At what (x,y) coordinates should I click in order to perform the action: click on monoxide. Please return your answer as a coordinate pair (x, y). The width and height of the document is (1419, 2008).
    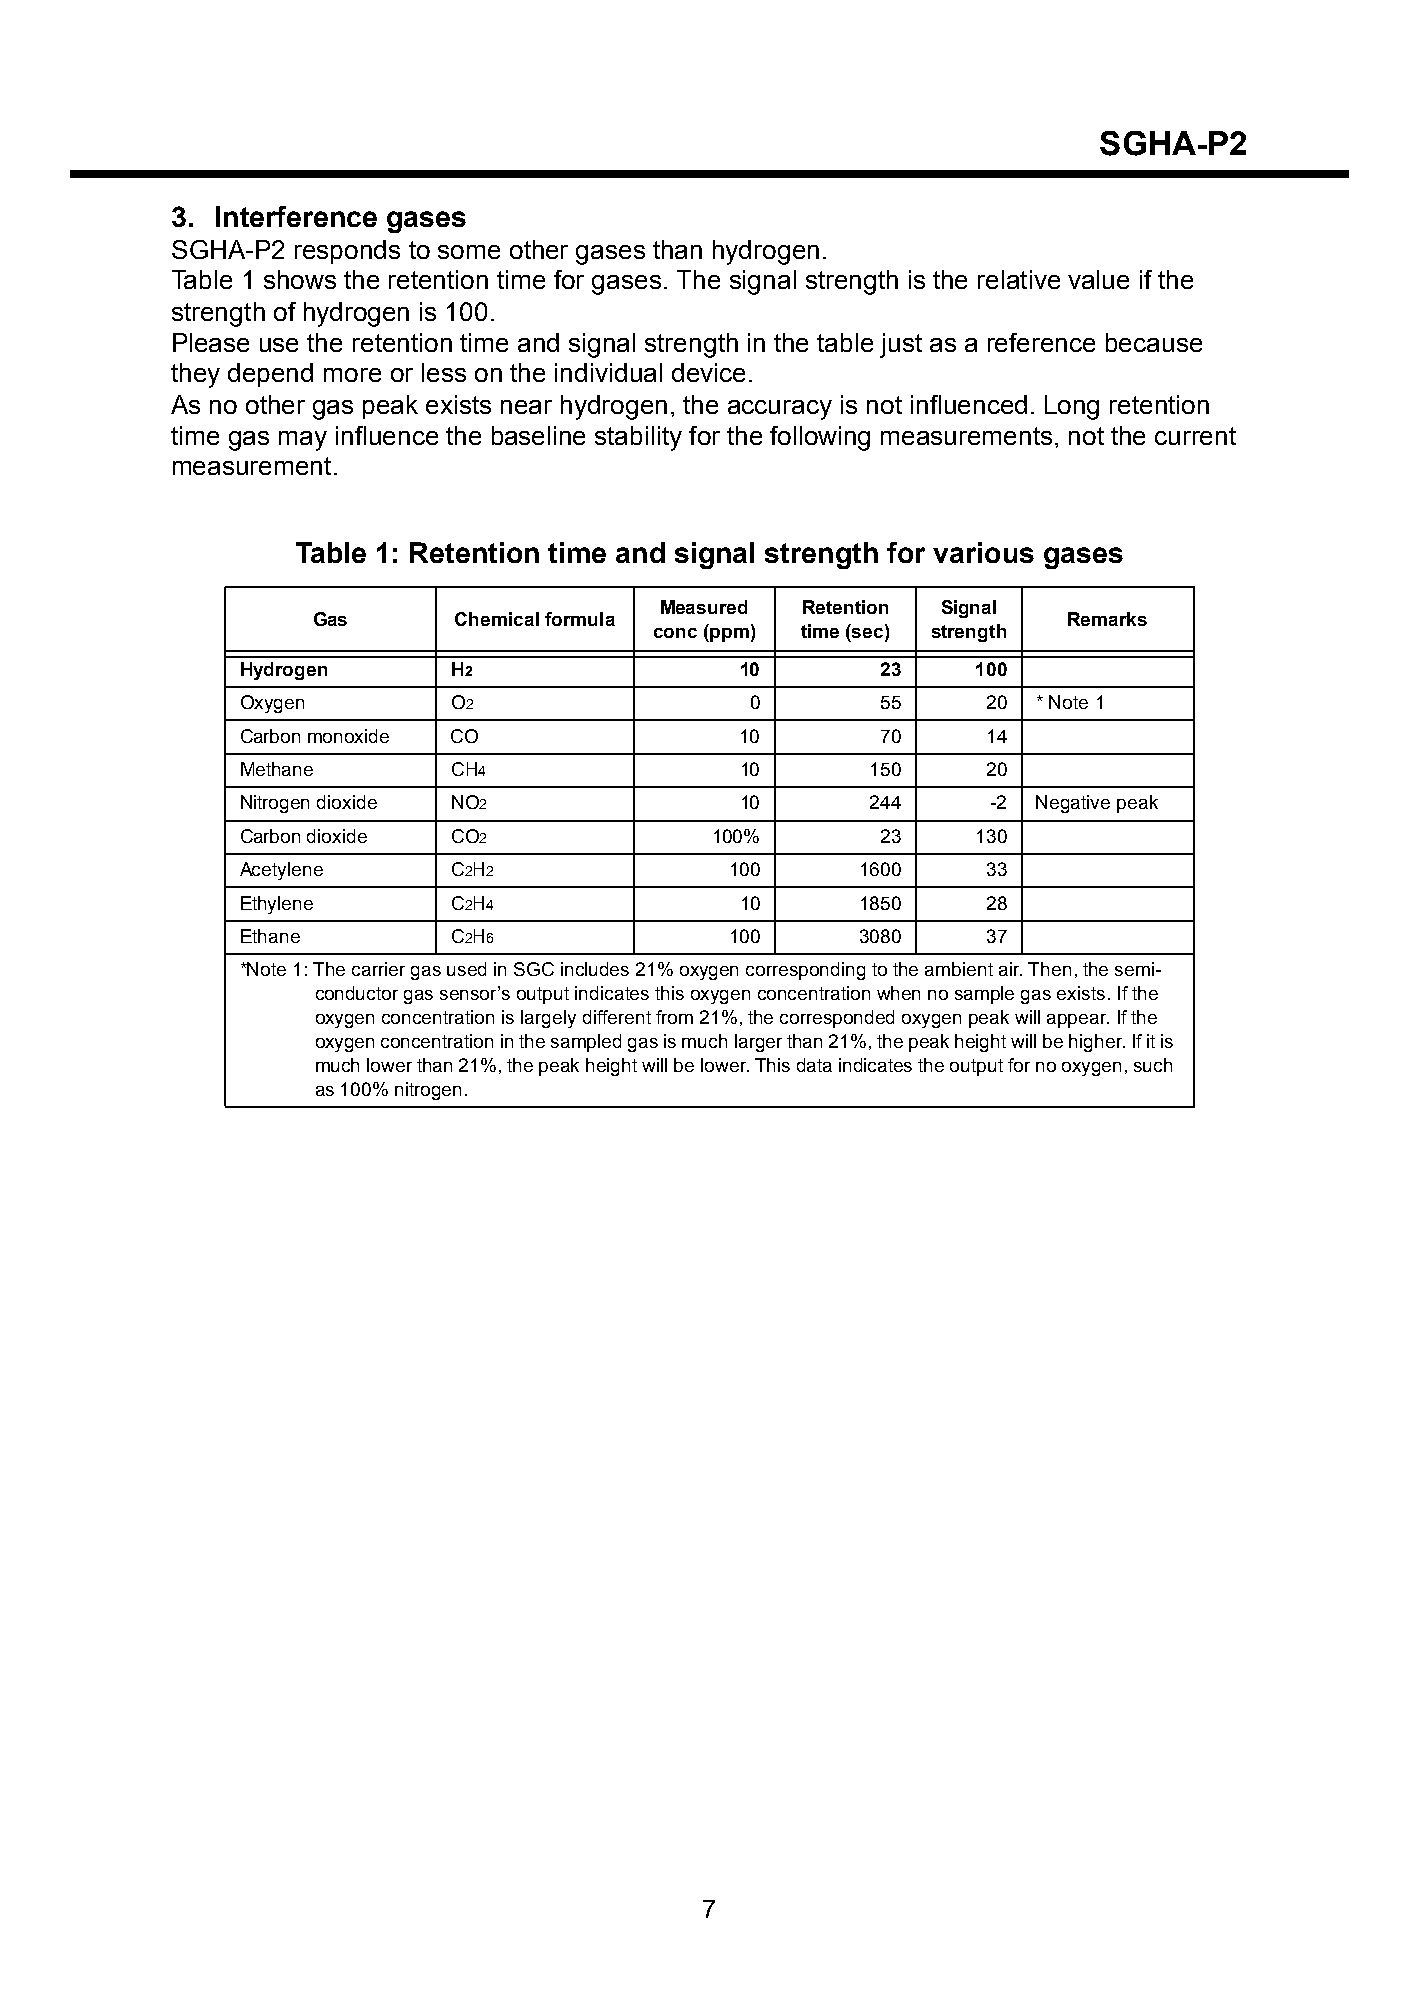
    Looking at the image, I should click on (348, 736).
